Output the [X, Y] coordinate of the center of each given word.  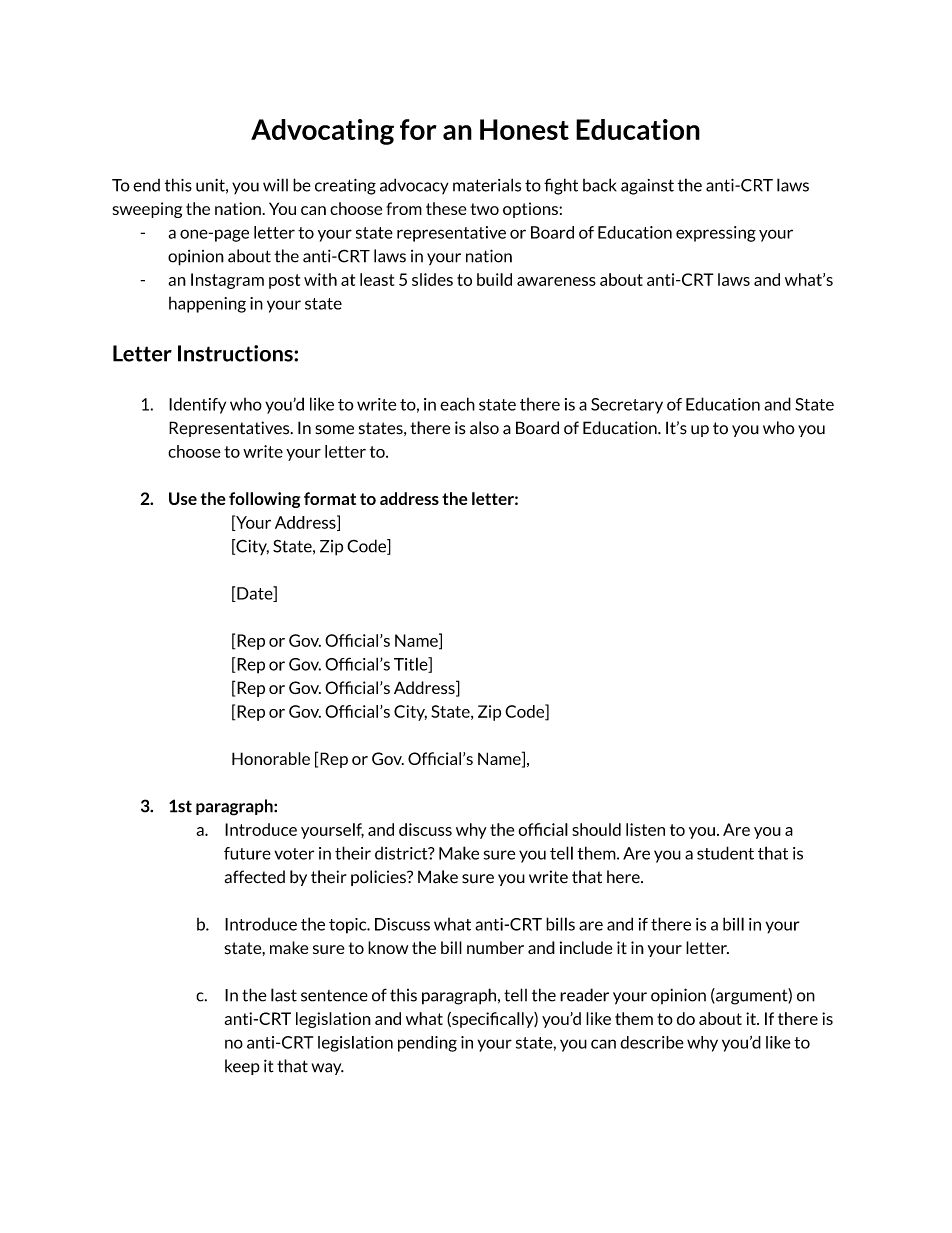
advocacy [414, 186]
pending [427, 1044]
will [275, 185]
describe [652, 1042]
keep [242, 1067]
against [647, 187]
